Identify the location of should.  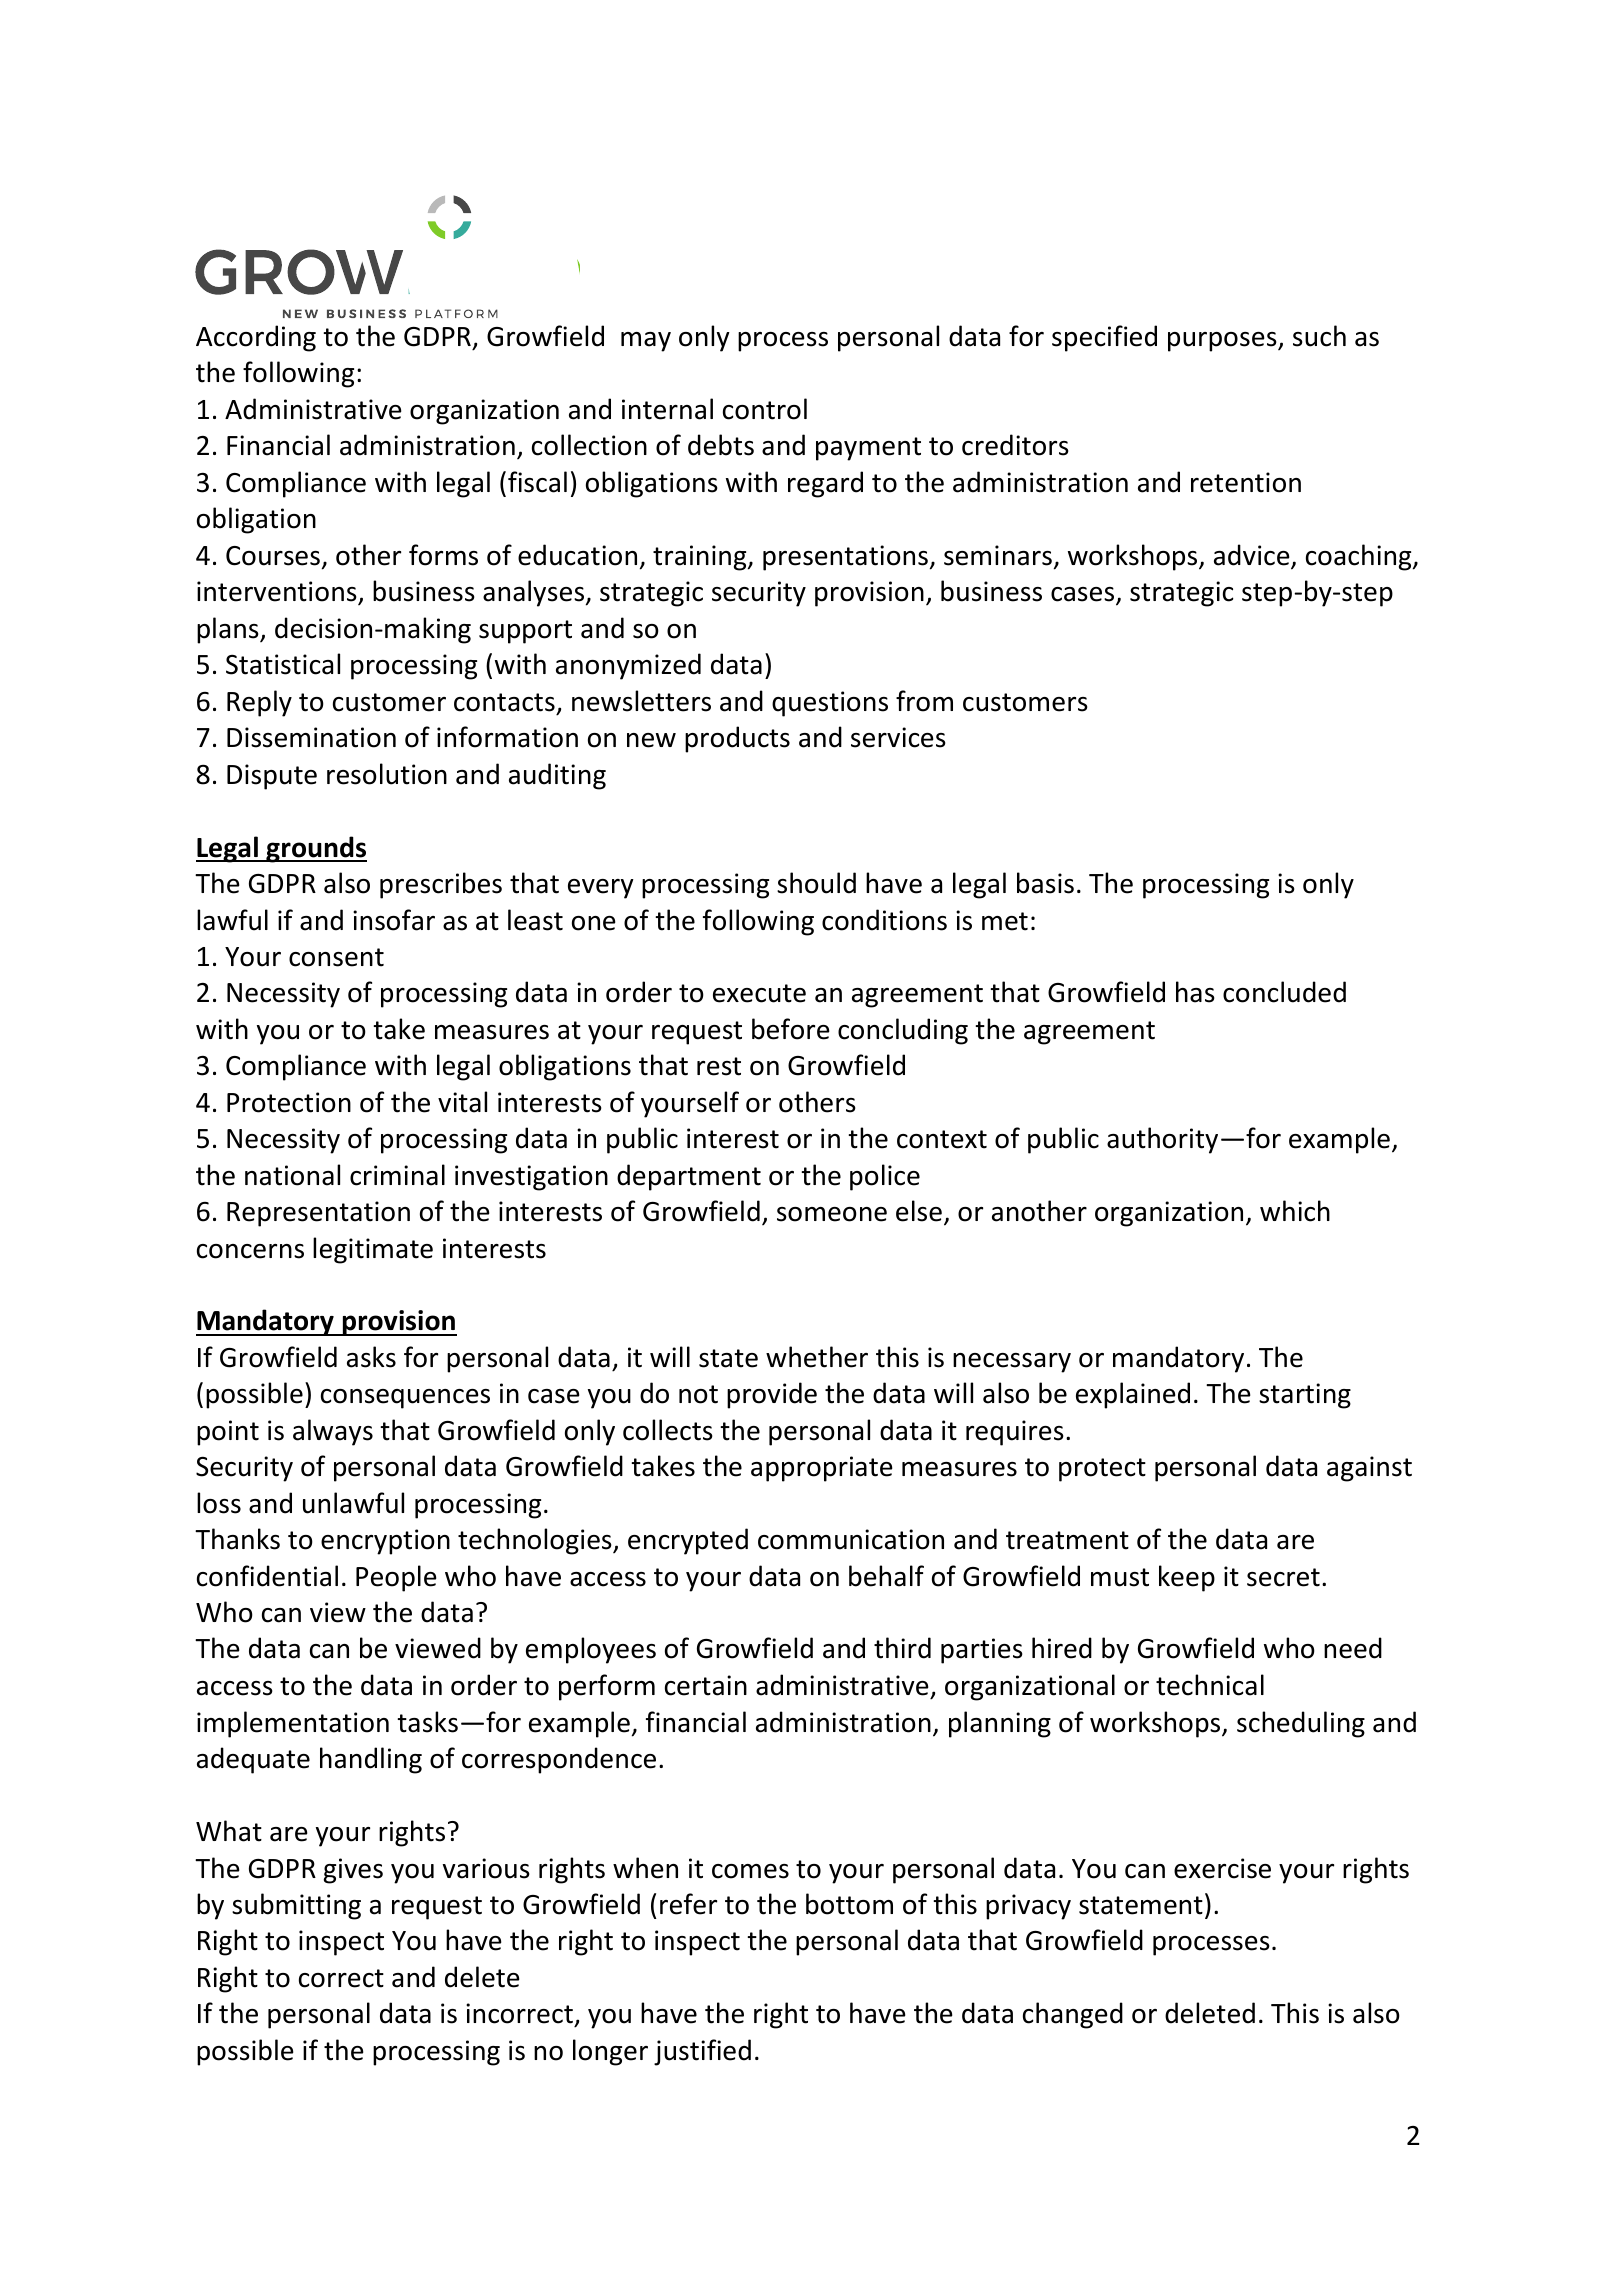
(816, 883).
